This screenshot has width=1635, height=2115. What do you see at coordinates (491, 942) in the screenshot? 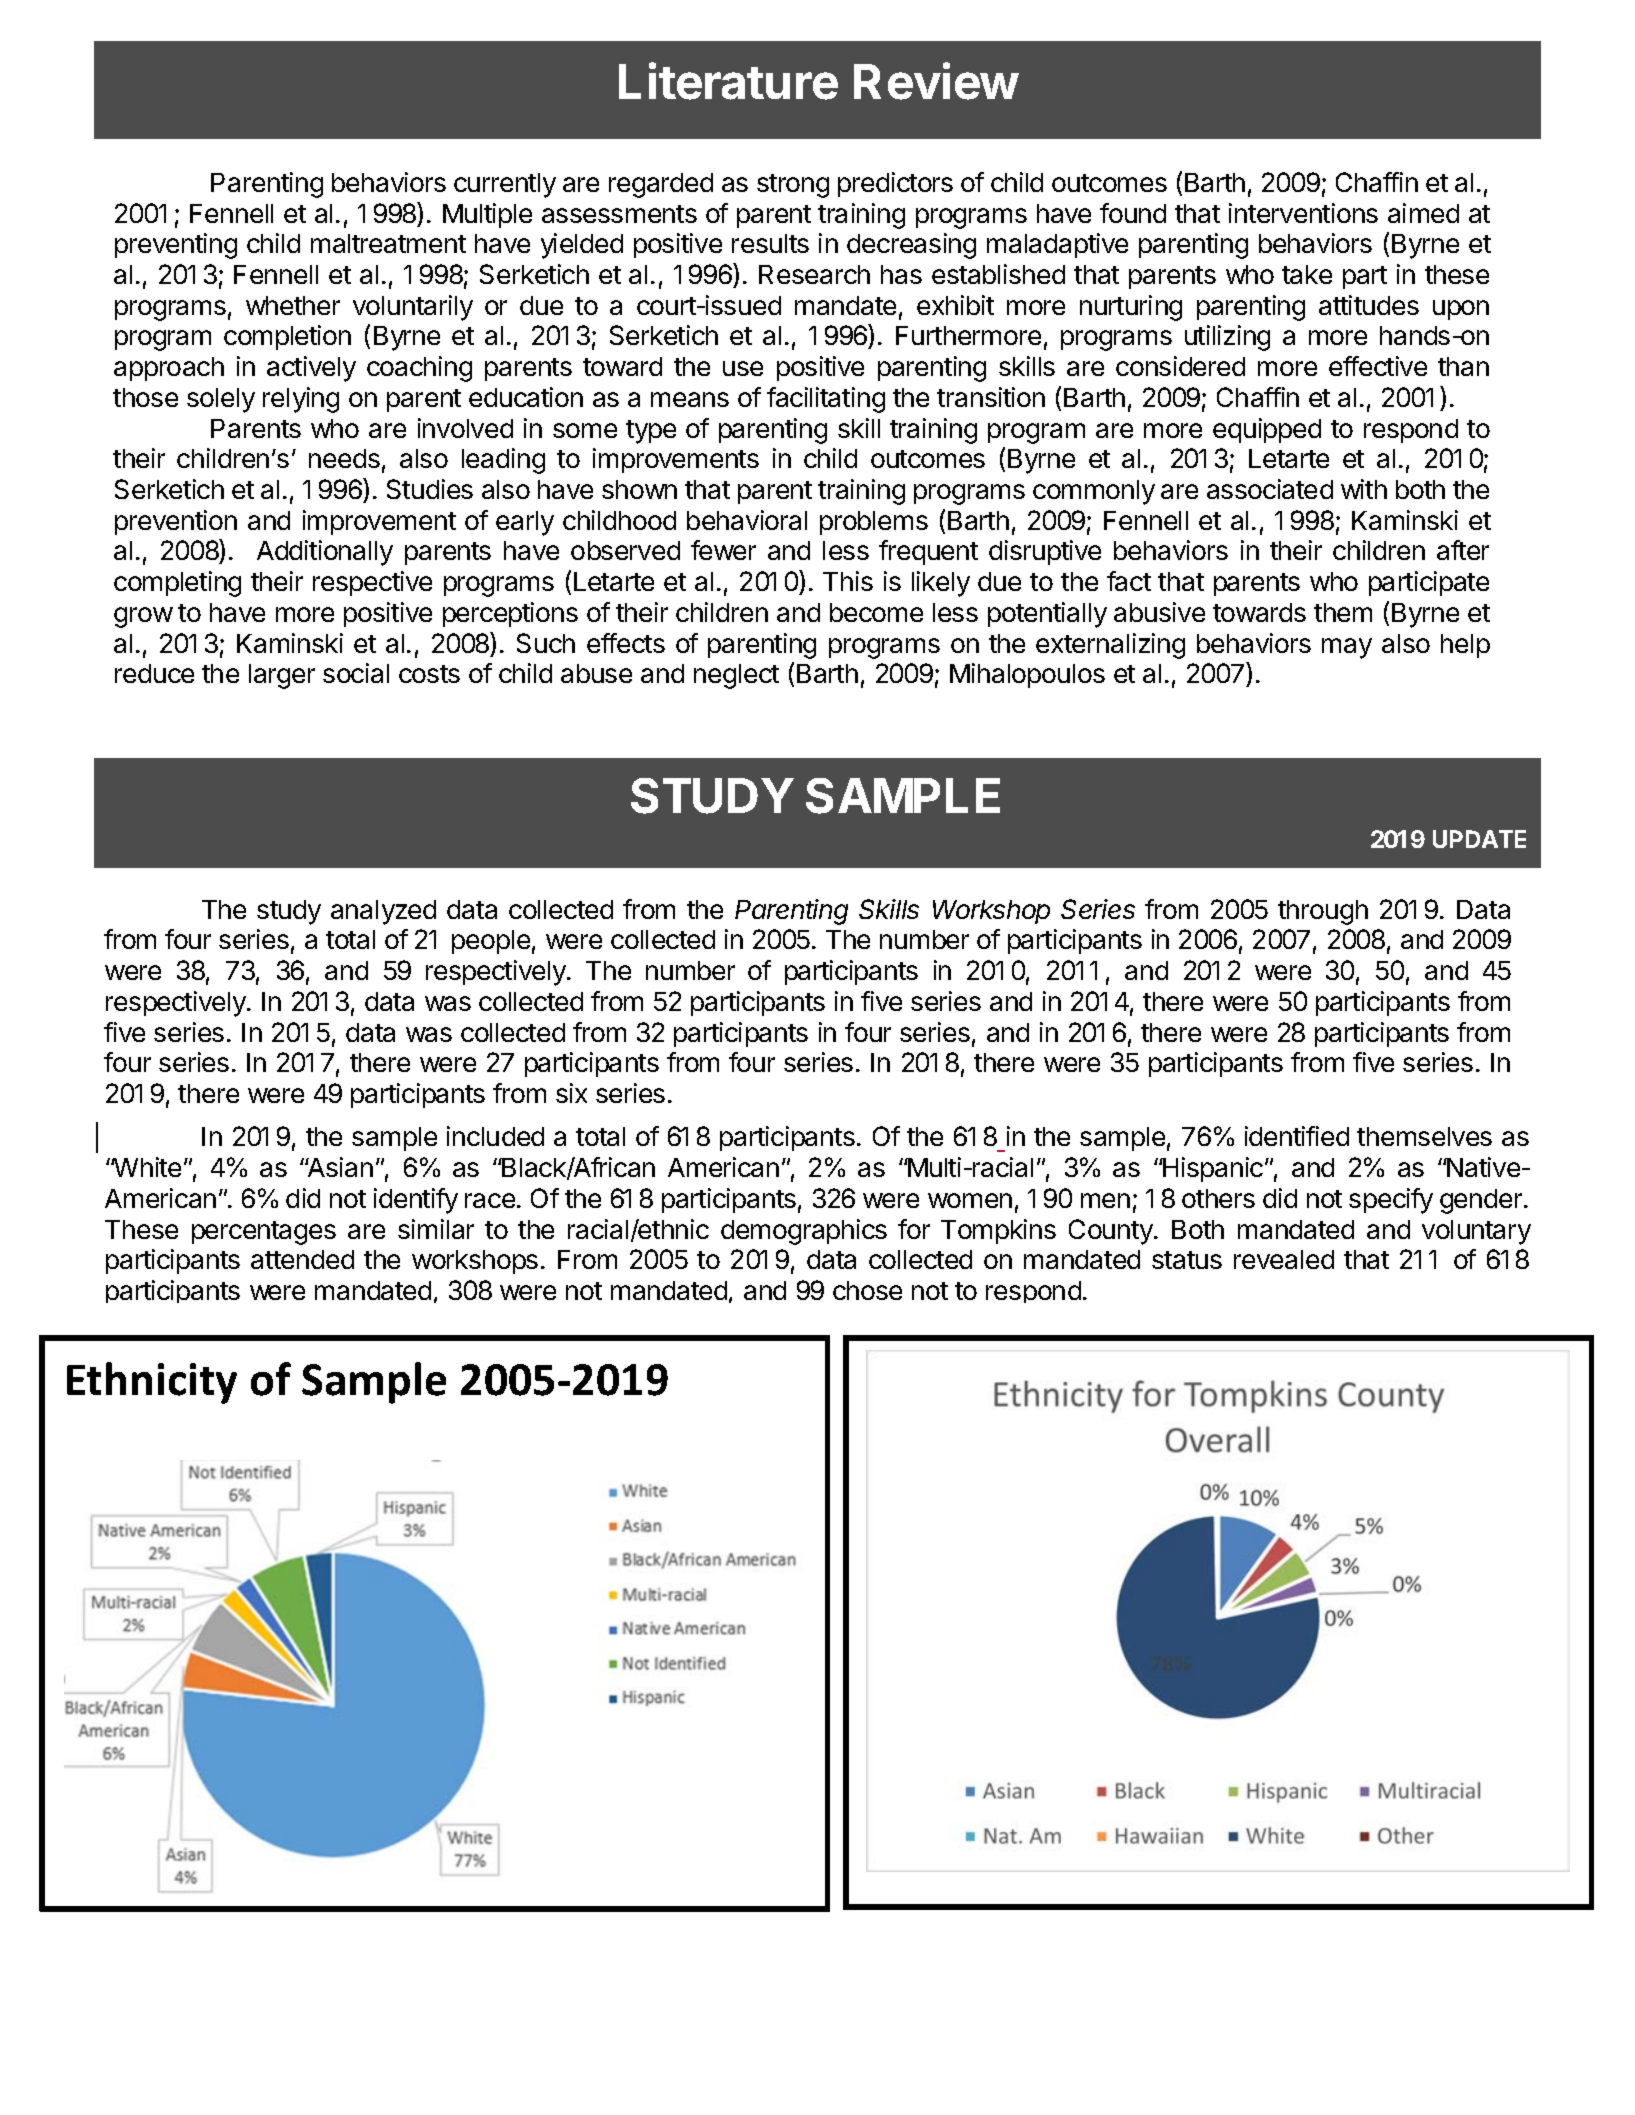
I see `people` at bounding box center [491, 942].
